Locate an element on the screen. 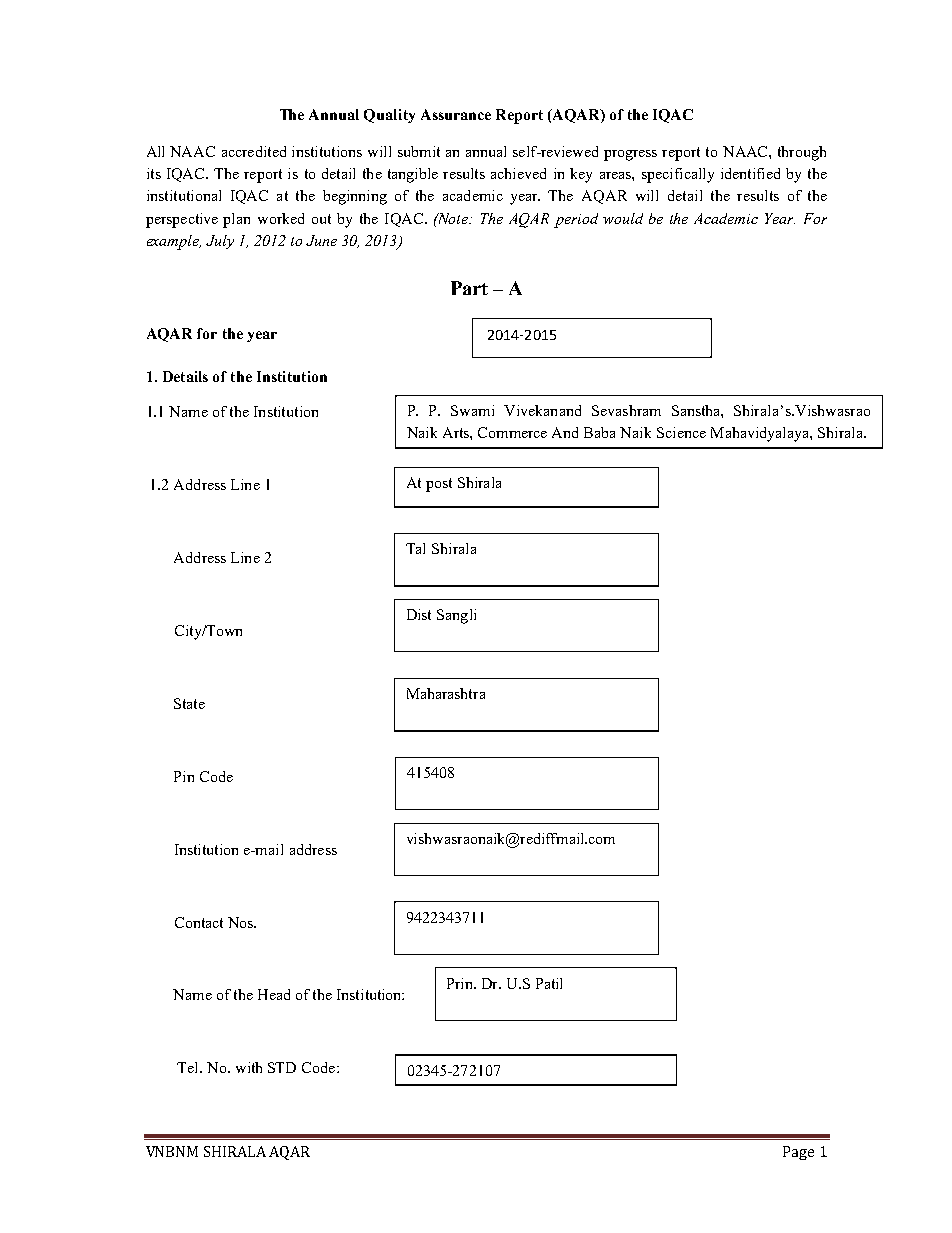 Image resolution: width=952 pixels, height=1233 pixels. identified is located at coordinates (750, 173).
